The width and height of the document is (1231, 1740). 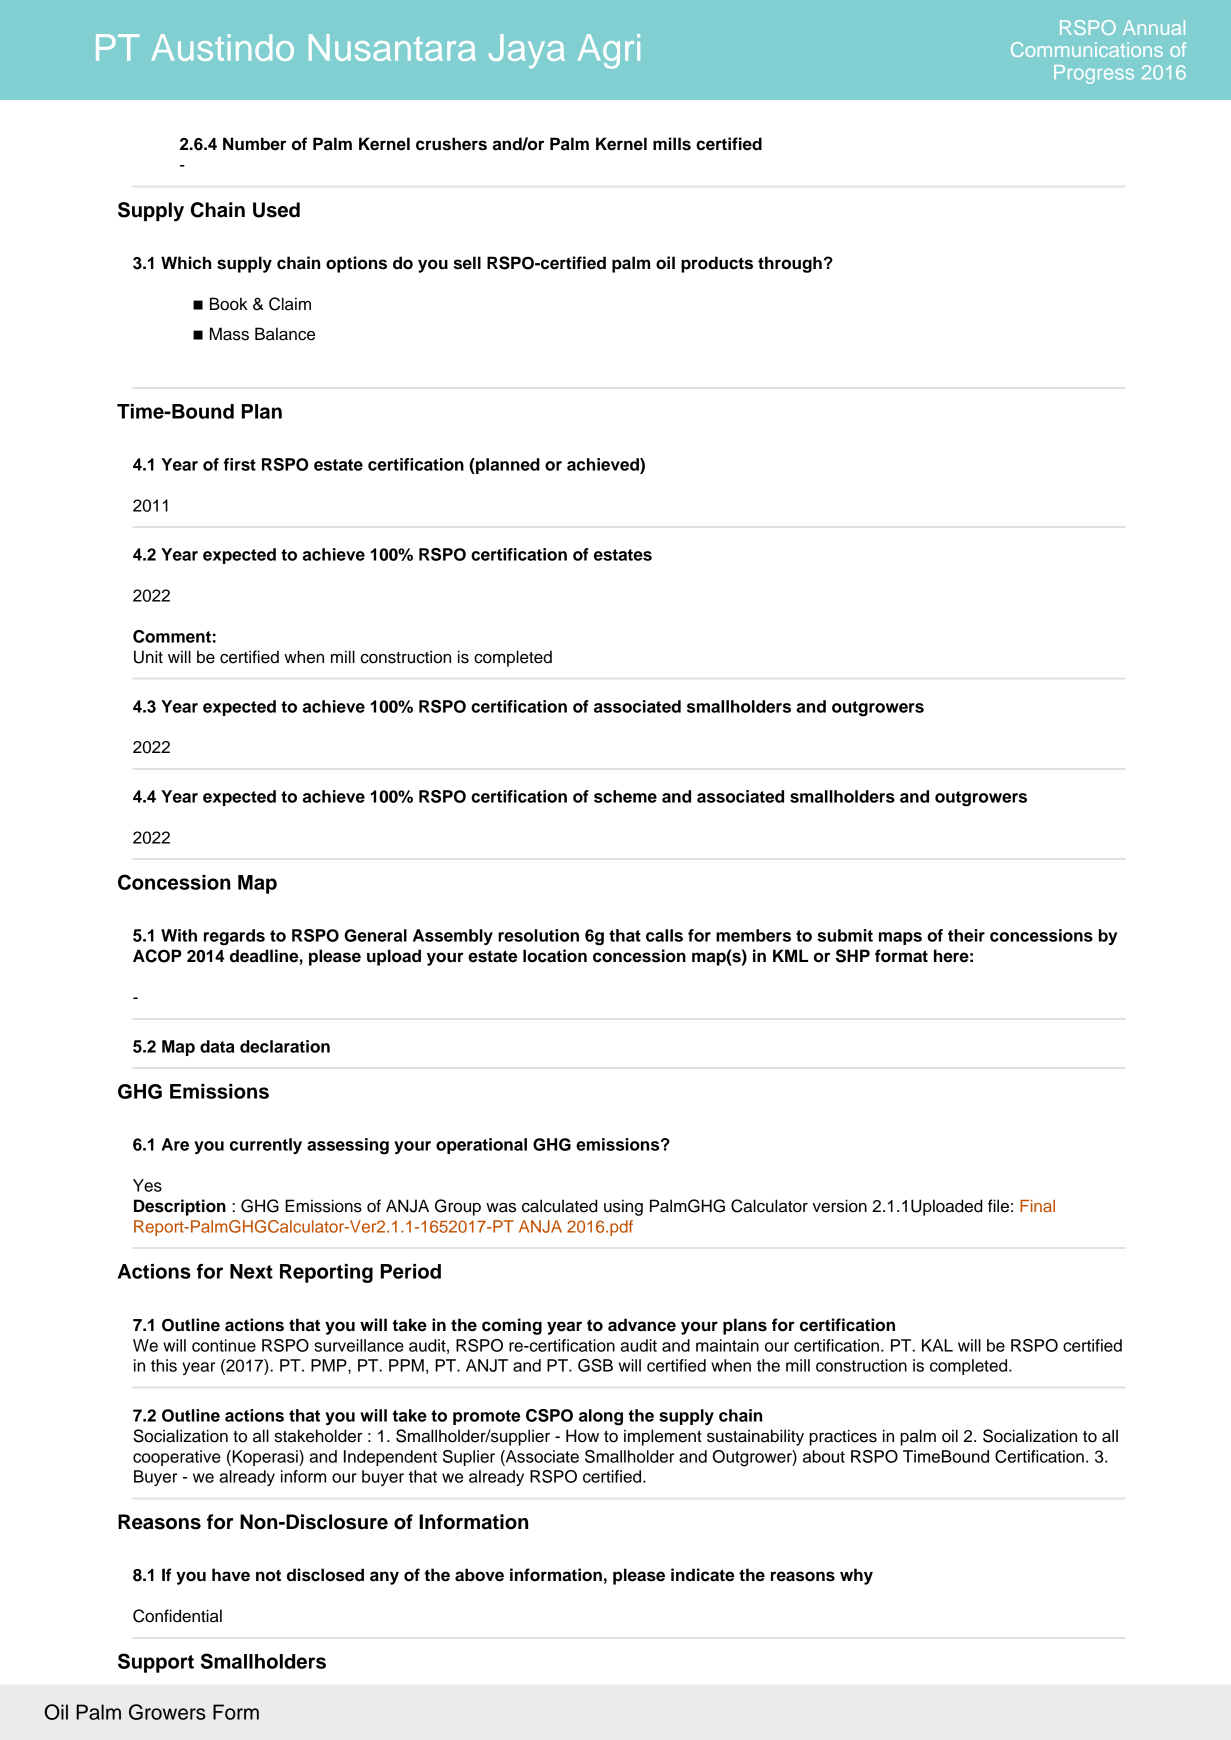 What do you see at coordinates (1094, 74) in the document?
I see `Progress` at bounding box center [1094, 74].
